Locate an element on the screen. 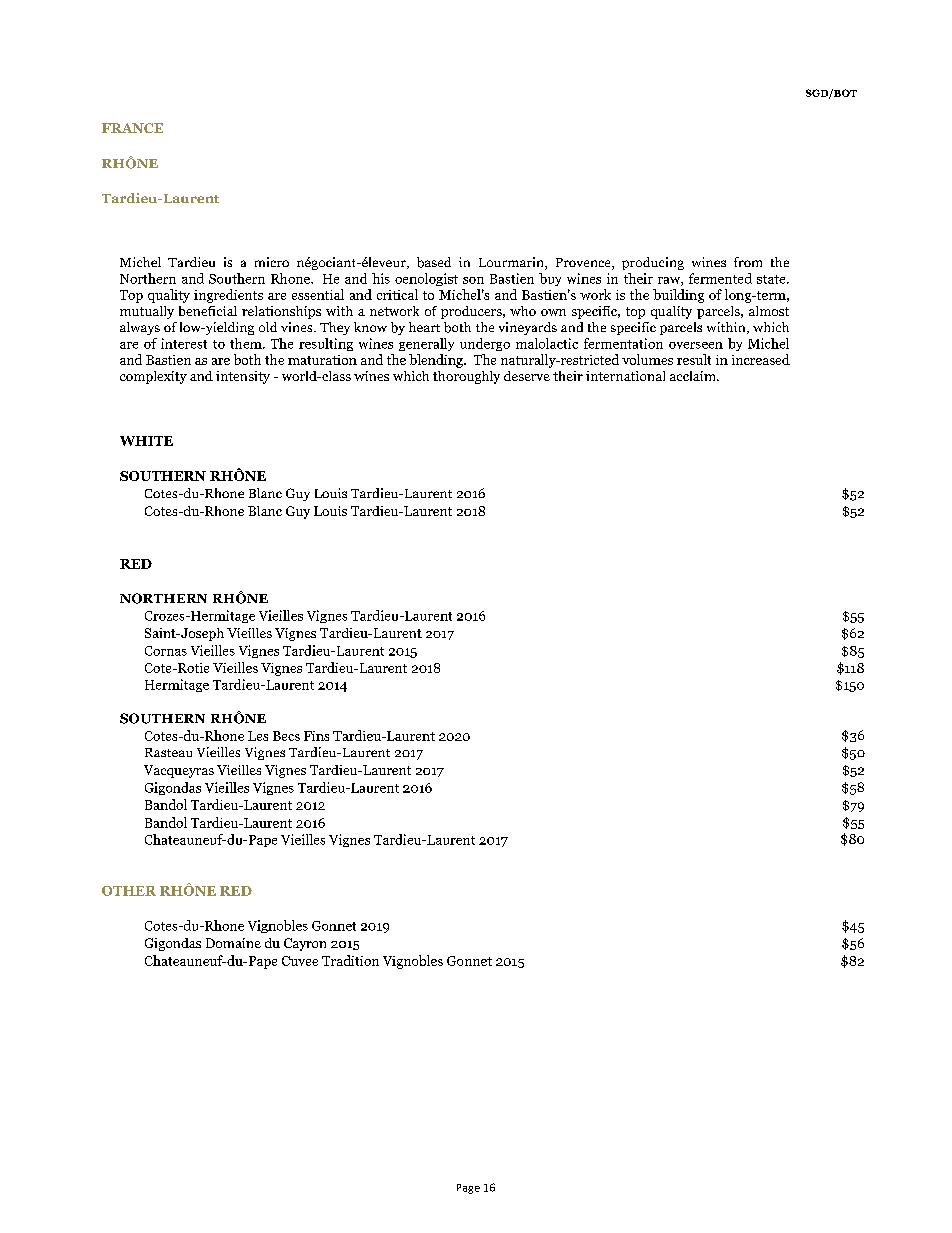 The width and height of the screenshot is (952, 1233). thoroughly is located at coordinates (466, 377).
